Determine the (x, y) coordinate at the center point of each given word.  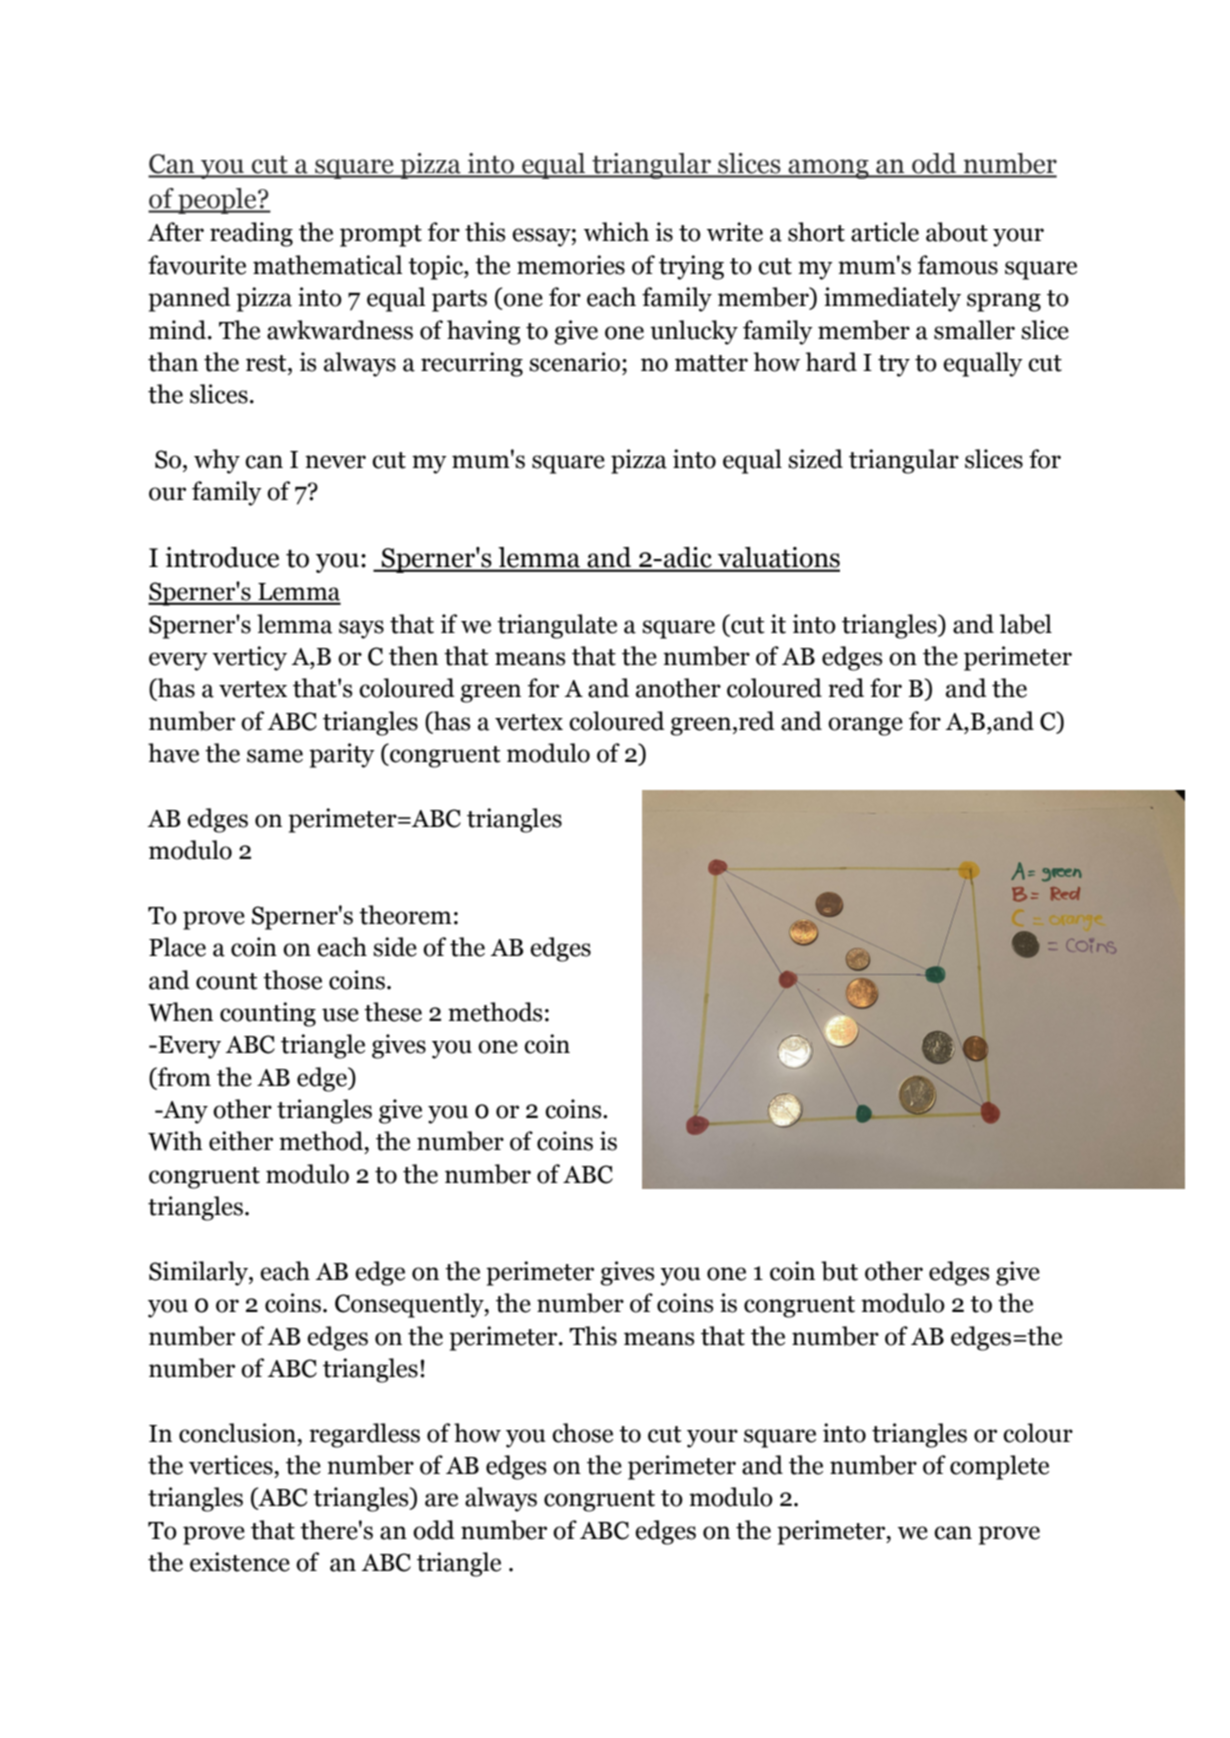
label (1025, 624)
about (957, 232)
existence (240, 1562)
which (616, 232)
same (275, 756)
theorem (405, 915)
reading (251, 234)
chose (582, 1433)
